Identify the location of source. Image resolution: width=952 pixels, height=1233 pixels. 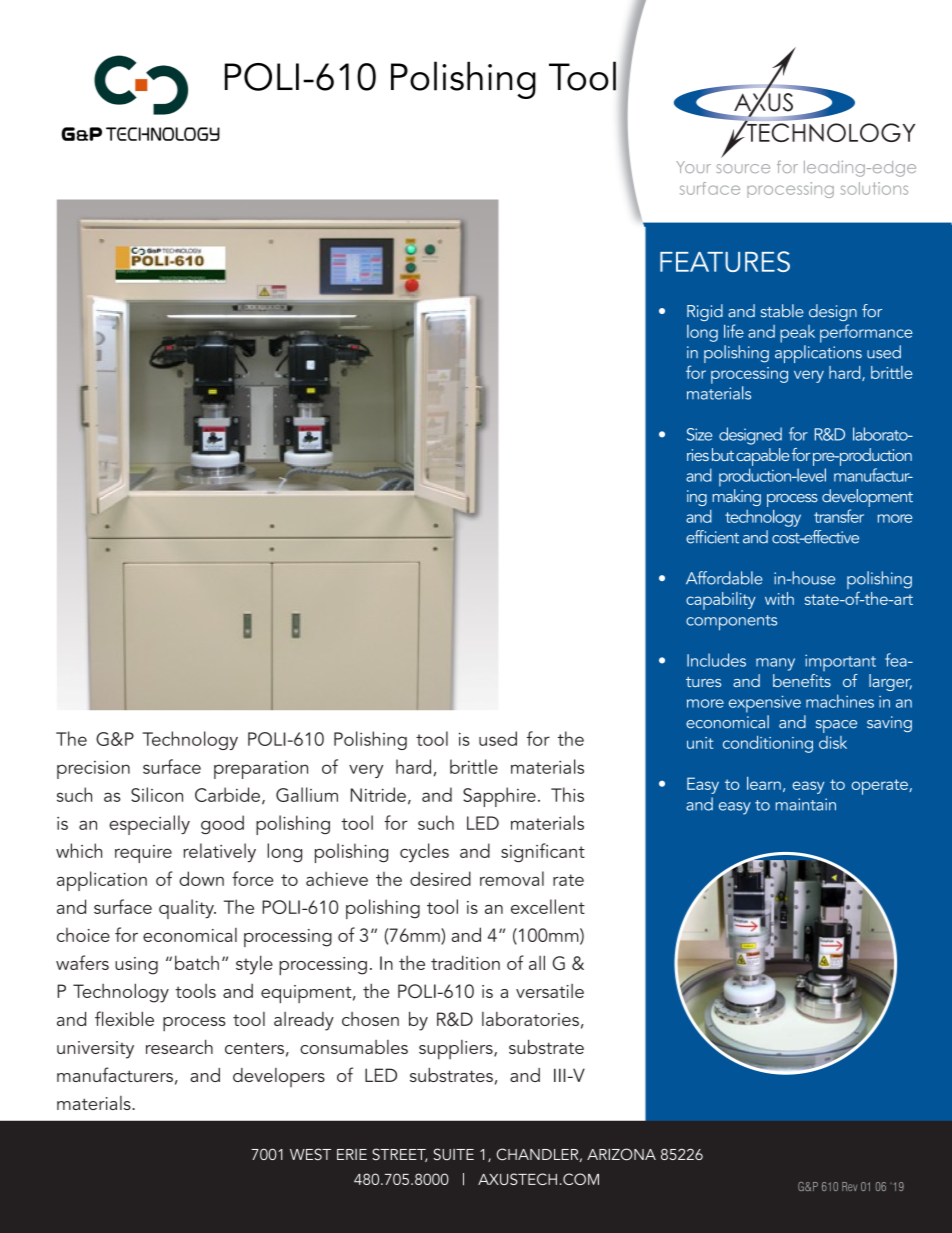
(743, 168).
